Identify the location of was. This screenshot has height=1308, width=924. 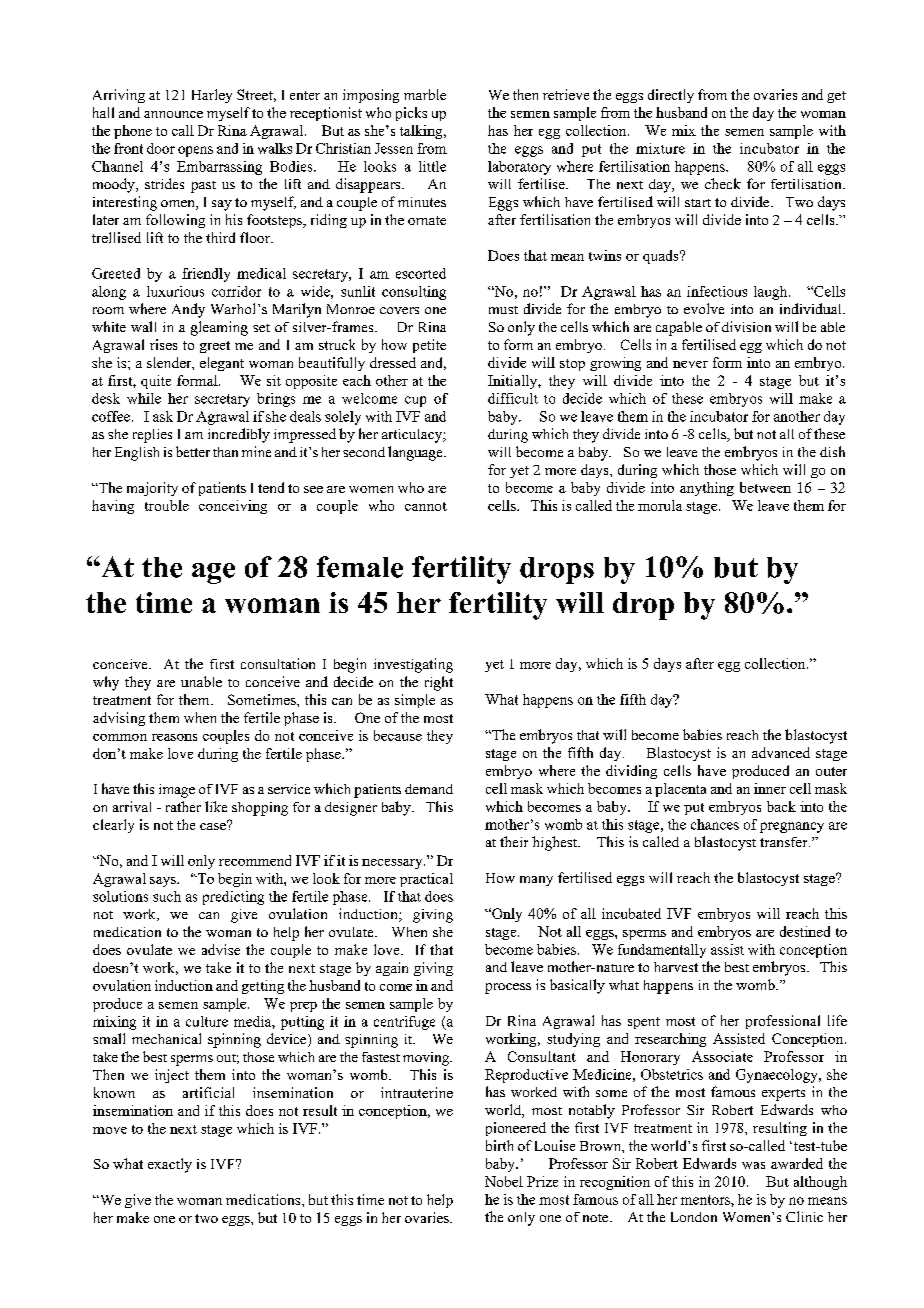
(753, 1165).
